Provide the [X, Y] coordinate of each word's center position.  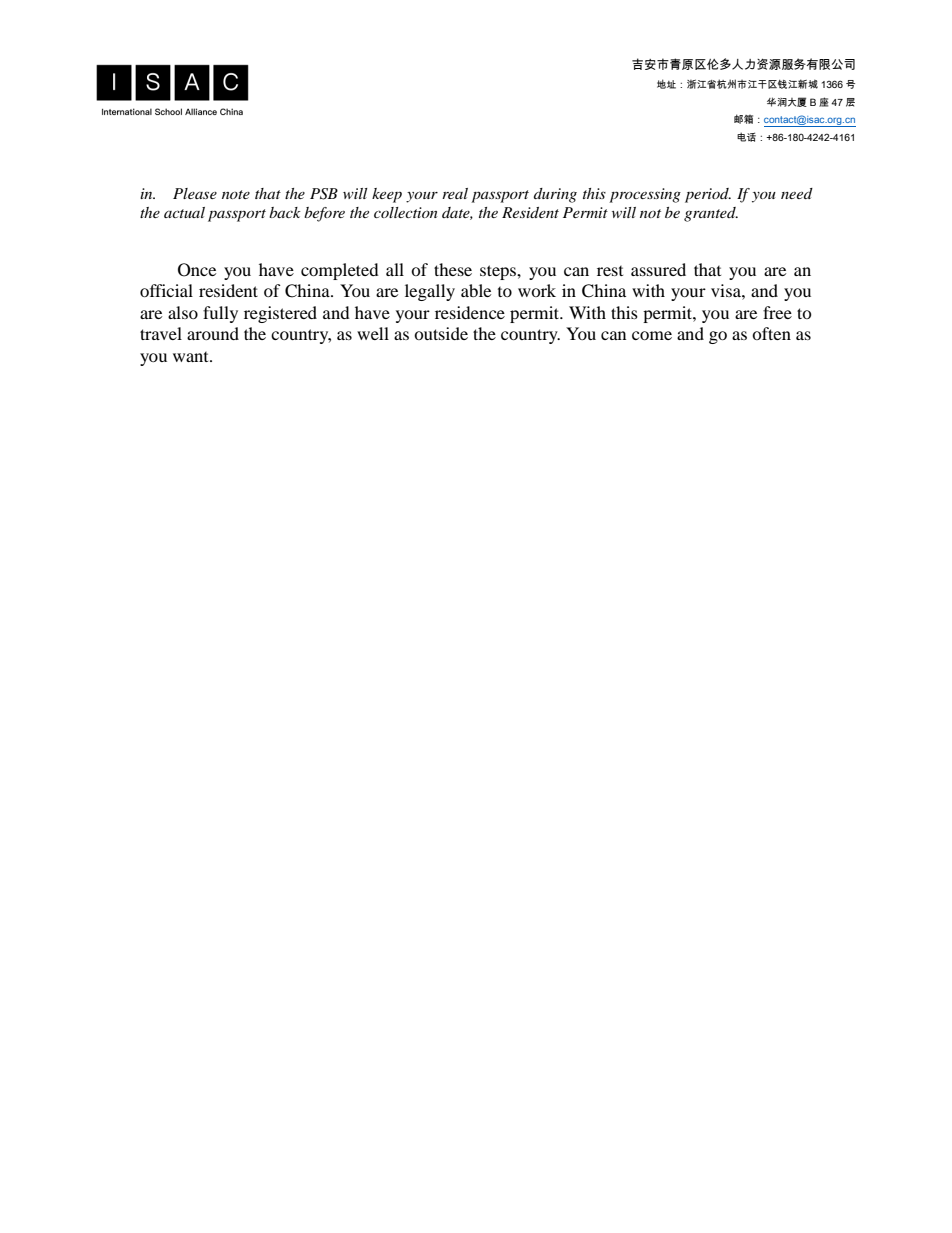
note [236, 194]
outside [441, 333]
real [455, 193]
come [652, 335]
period [708, 195]
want [192, 357]
